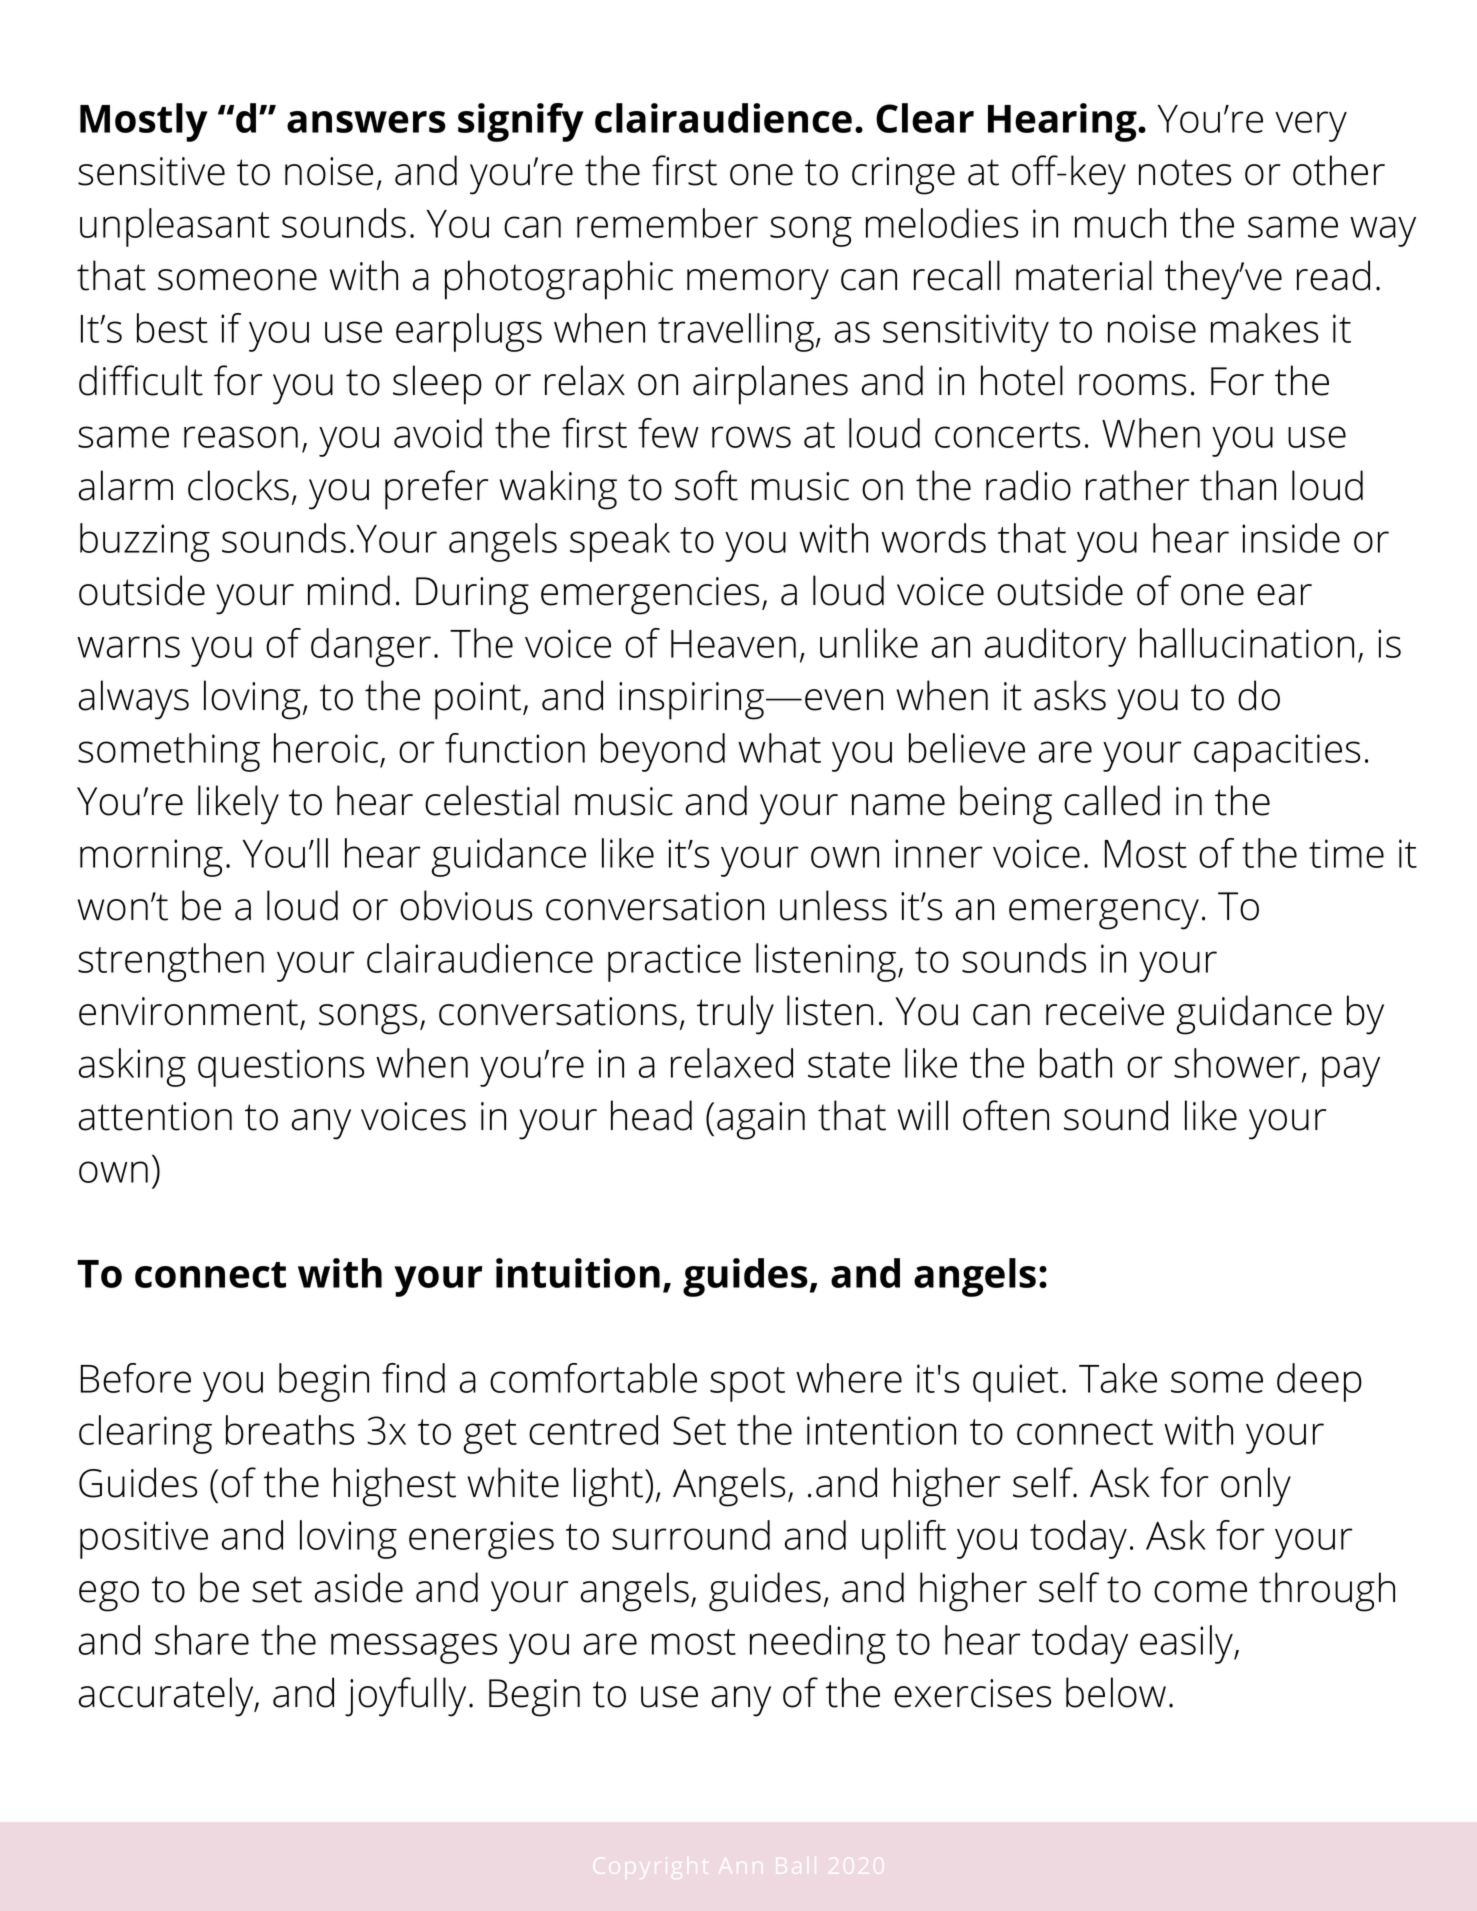 Image resolution: width=1477 pixels, height=1911 pixels. I want to click on share, so click(202, 1640).
